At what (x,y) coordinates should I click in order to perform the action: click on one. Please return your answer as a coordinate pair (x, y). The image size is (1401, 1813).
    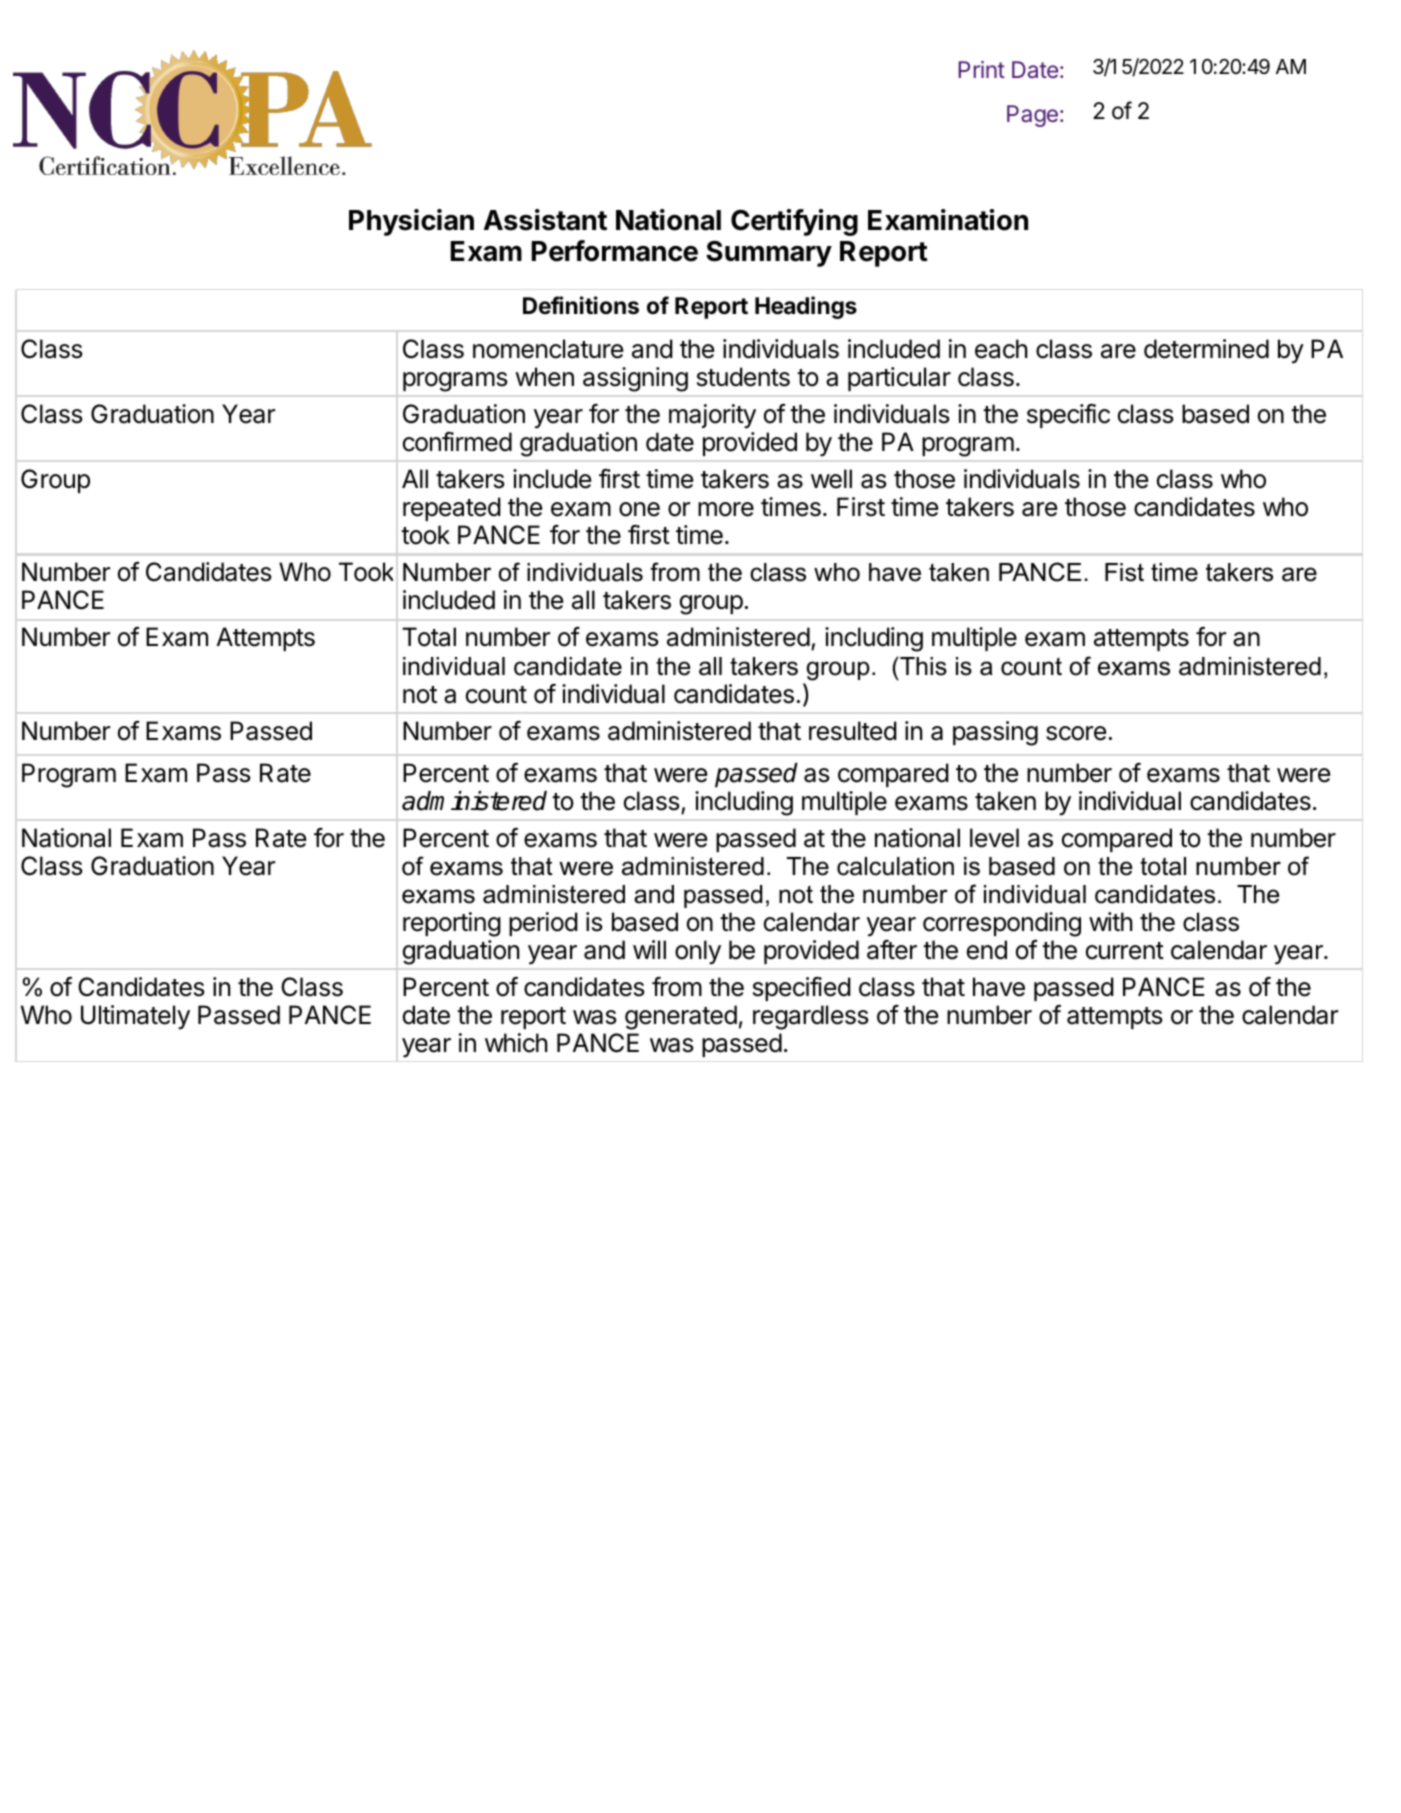
    Looking at the image, I should click on (639, 509).
